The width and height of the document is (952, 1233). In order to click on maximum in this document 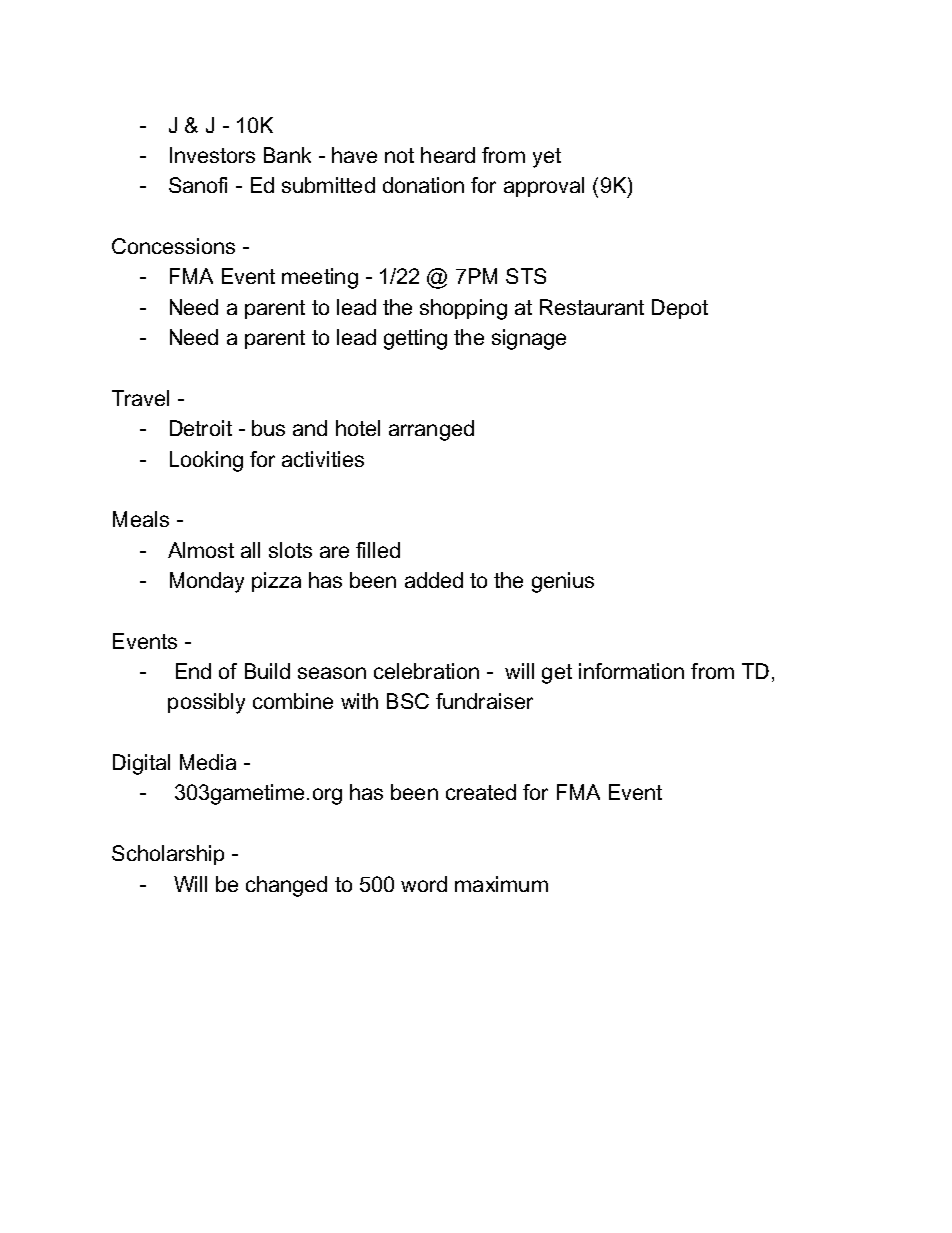, I will do `click(501, 884)`.
